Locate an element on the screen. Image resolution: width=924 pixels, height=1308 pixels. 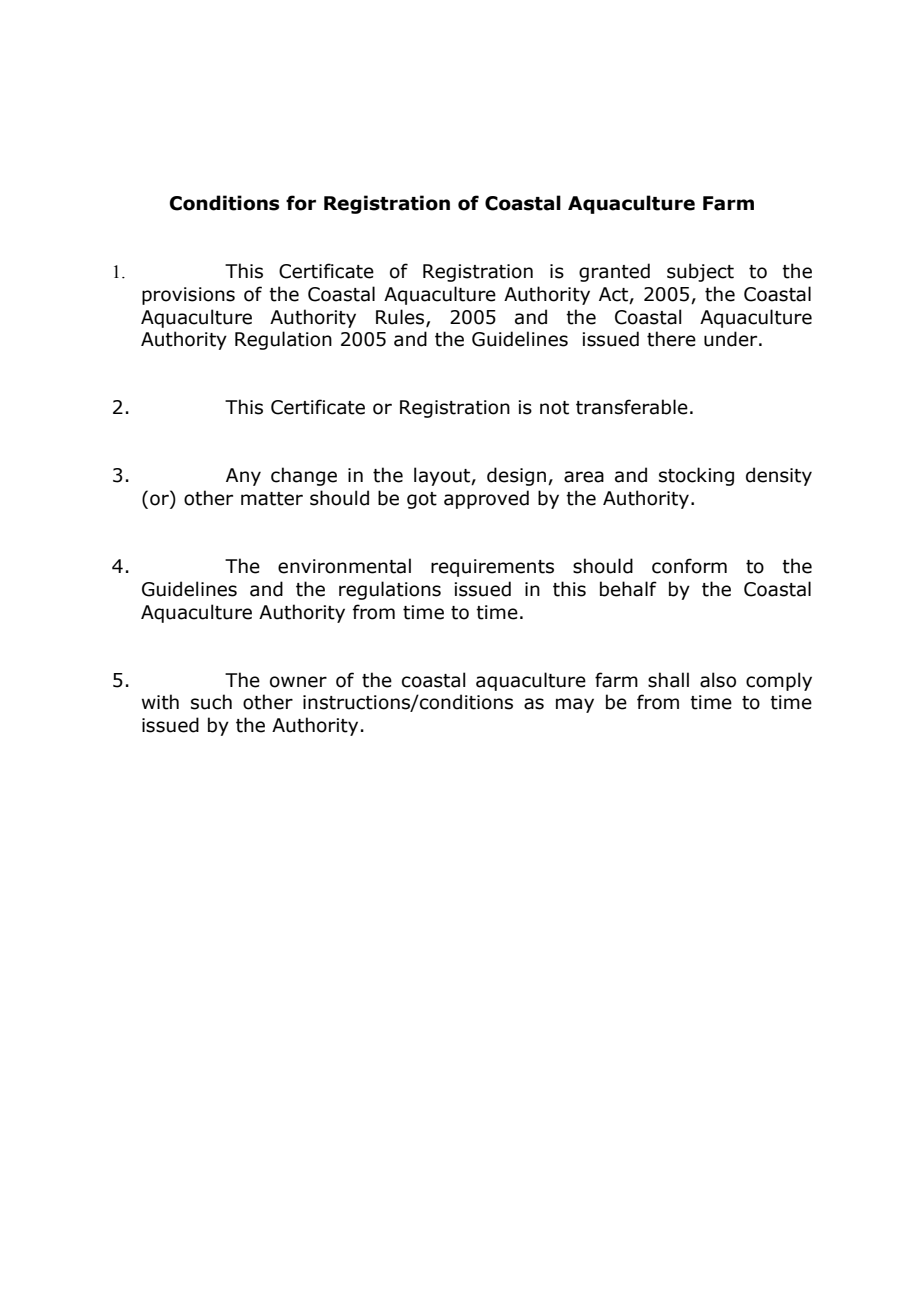
may is located at coordinates (575, 705).
